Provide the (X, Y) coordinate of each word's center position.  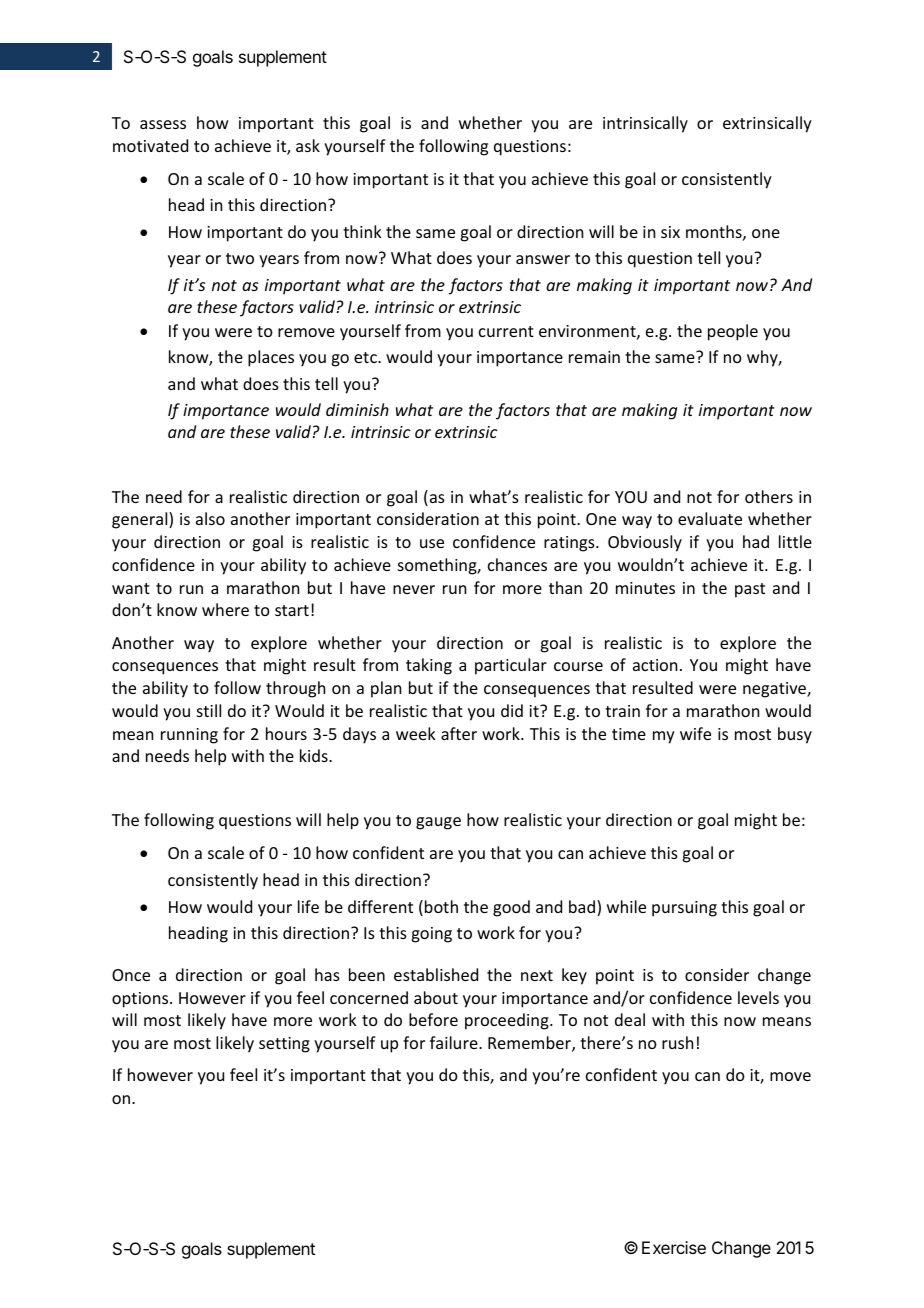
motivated (150, 145)
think (362, 231)
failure (455, 1042)
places (271, 358)
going (431, 935)
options (141, 1000)
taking (429, 666)
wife (695, 733)
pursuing (684, 909)
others (769, 496)
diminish (357, 409)
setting (284, 1045)
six (670, 232)
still (209, 710)
